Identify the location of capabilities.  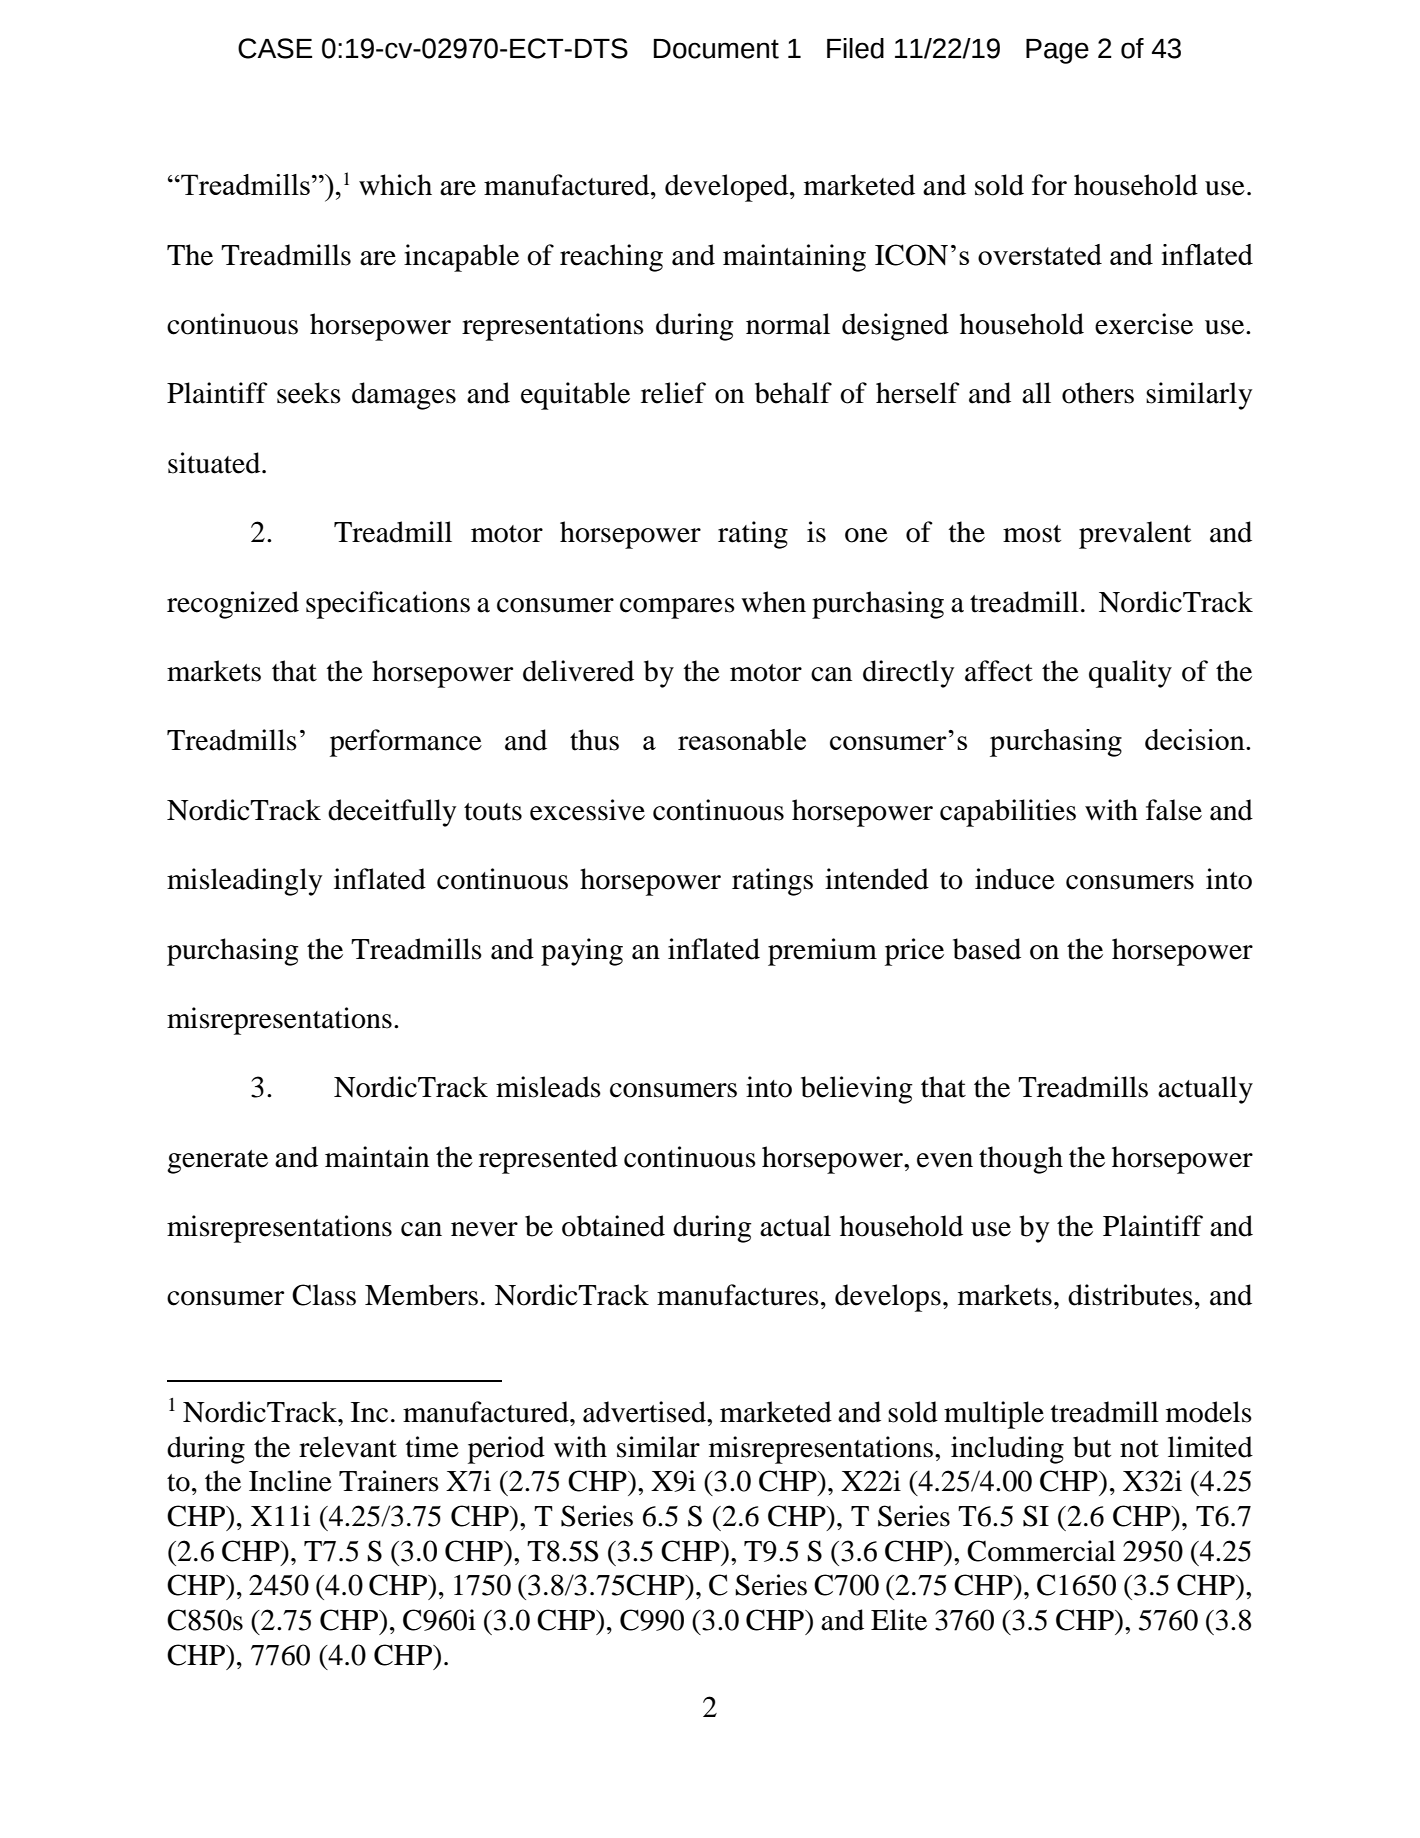
(1008, 813).
